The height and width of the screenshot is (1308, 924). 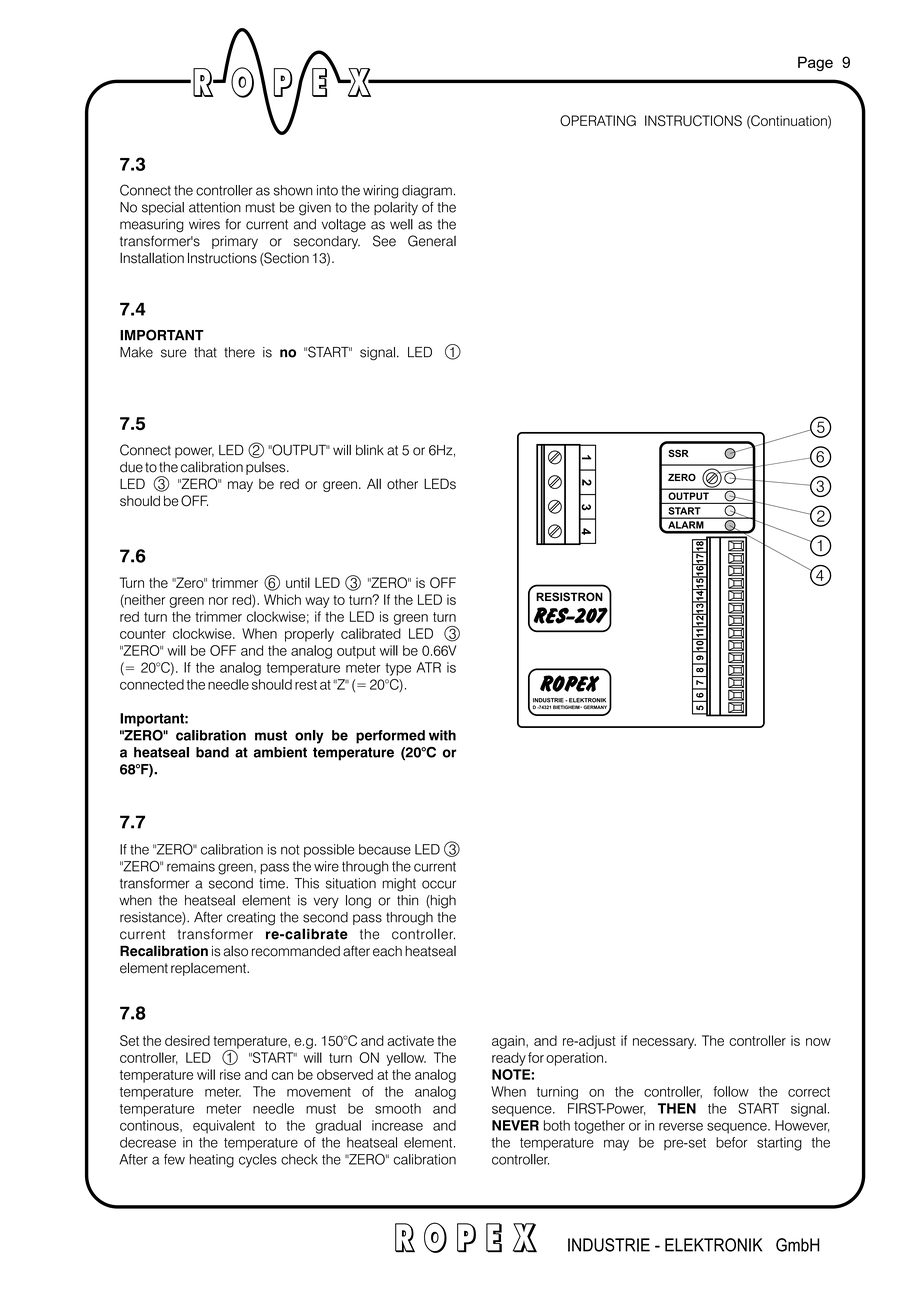 I want to click on equivalent, so click(x=224, y=1127).
